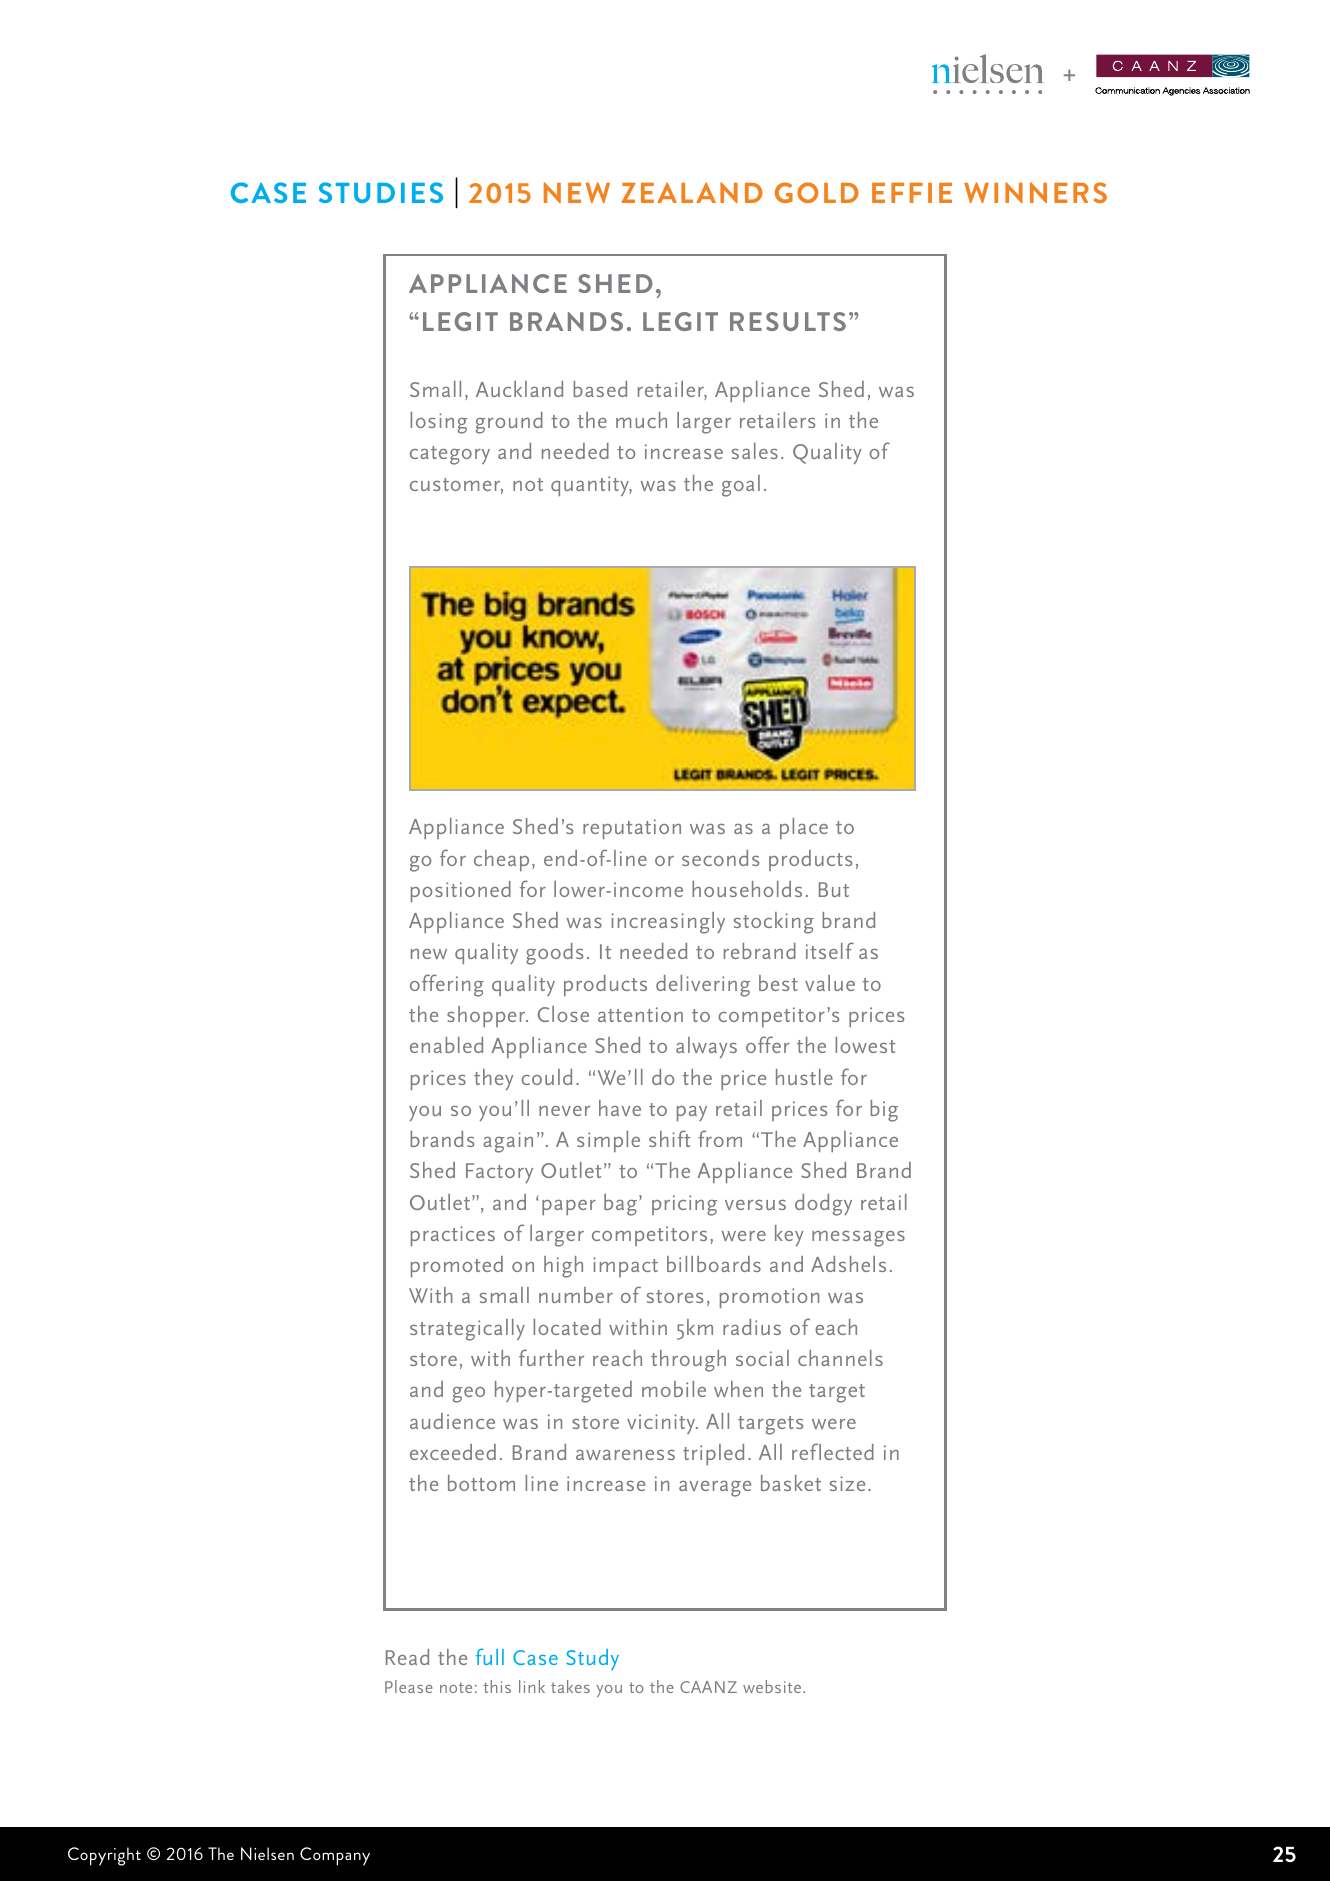  I want to click on positioned, so click(461, 891).
